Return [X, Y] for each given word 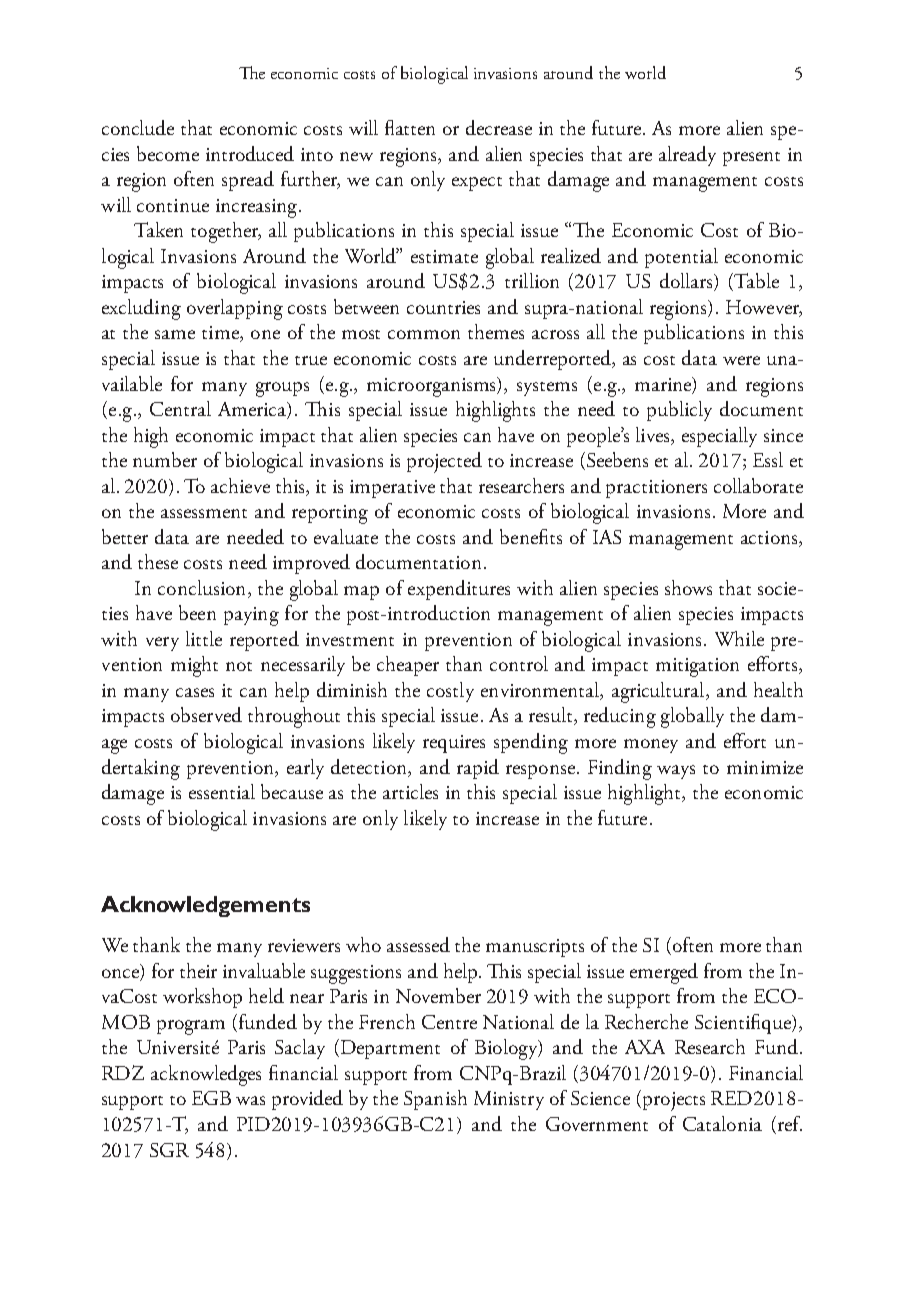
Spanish [435, 1100]
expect [477, 184]
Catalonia [722, 1123]
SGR [169, 1150]
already [687, 156]
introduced [250, 153]
